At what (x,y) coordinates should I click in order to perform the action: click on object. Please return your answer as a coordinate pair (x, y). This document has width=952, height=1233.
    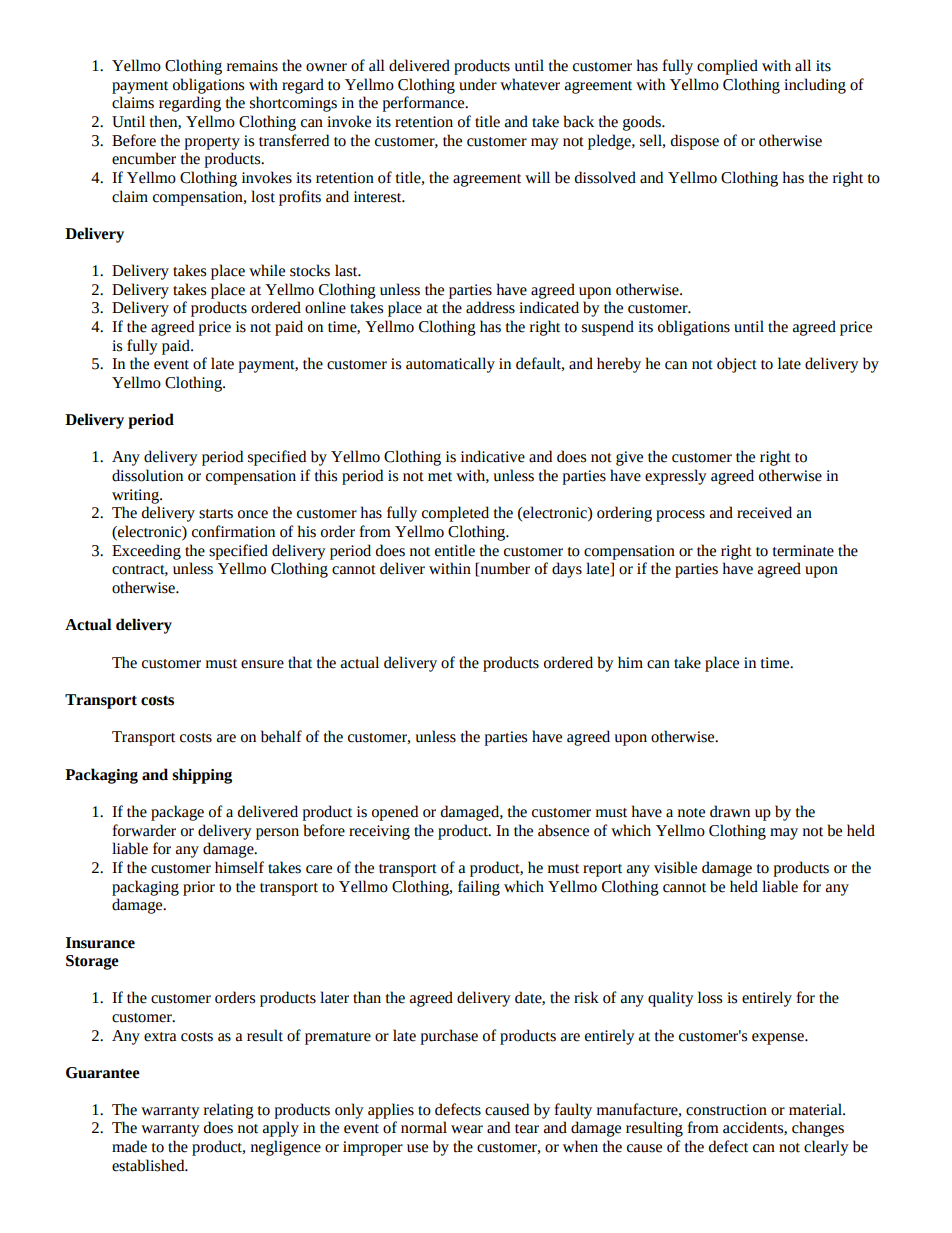
    Looking at the image, I should click on (737, 365).
